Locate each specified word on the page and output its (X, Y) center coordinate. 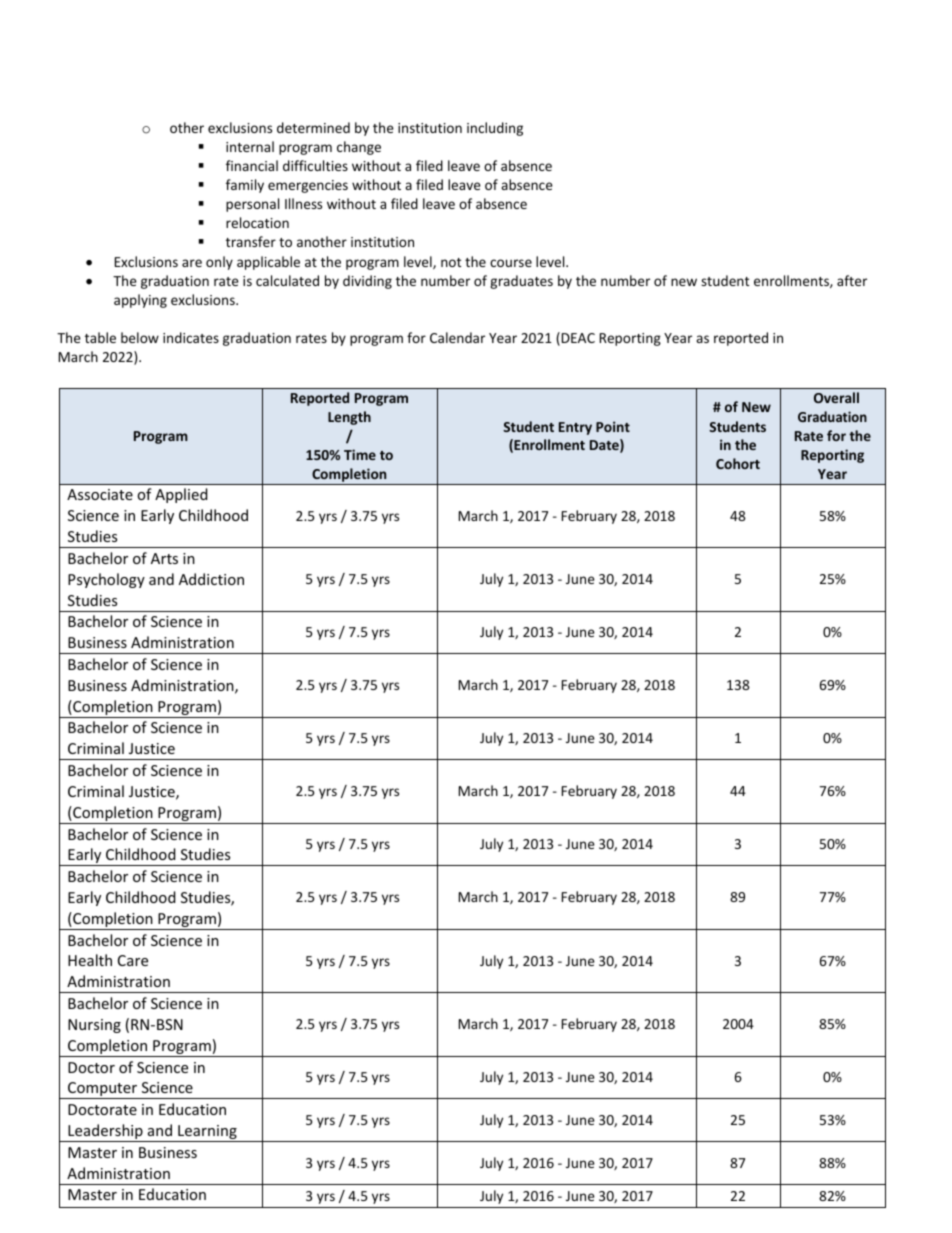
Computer (103, 1090)
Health (90, 960)
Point (613, 426)
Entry (575, 428)
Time (360, 454)
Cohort (738, 463)
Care (133, 960)
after (852, 280)
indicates (191, 337)
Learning (207, 1133)
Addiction (211, 579)
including (495, 129)
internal (250, 146)
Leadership (105, 1133)
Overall (836, 397)
